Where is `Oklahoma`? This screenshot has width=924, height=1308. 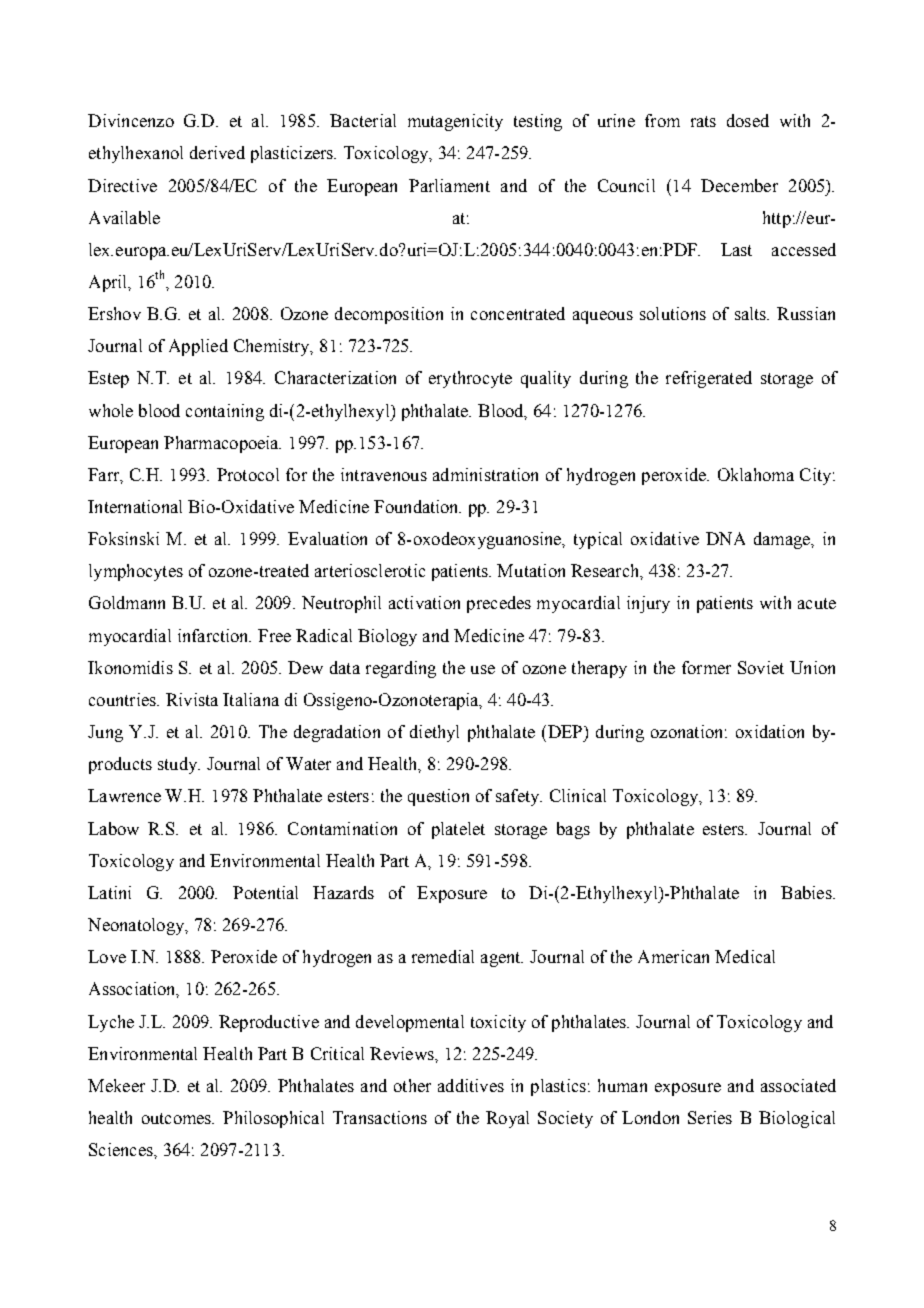 Oklahoma is located at coordinates (756, 474).
